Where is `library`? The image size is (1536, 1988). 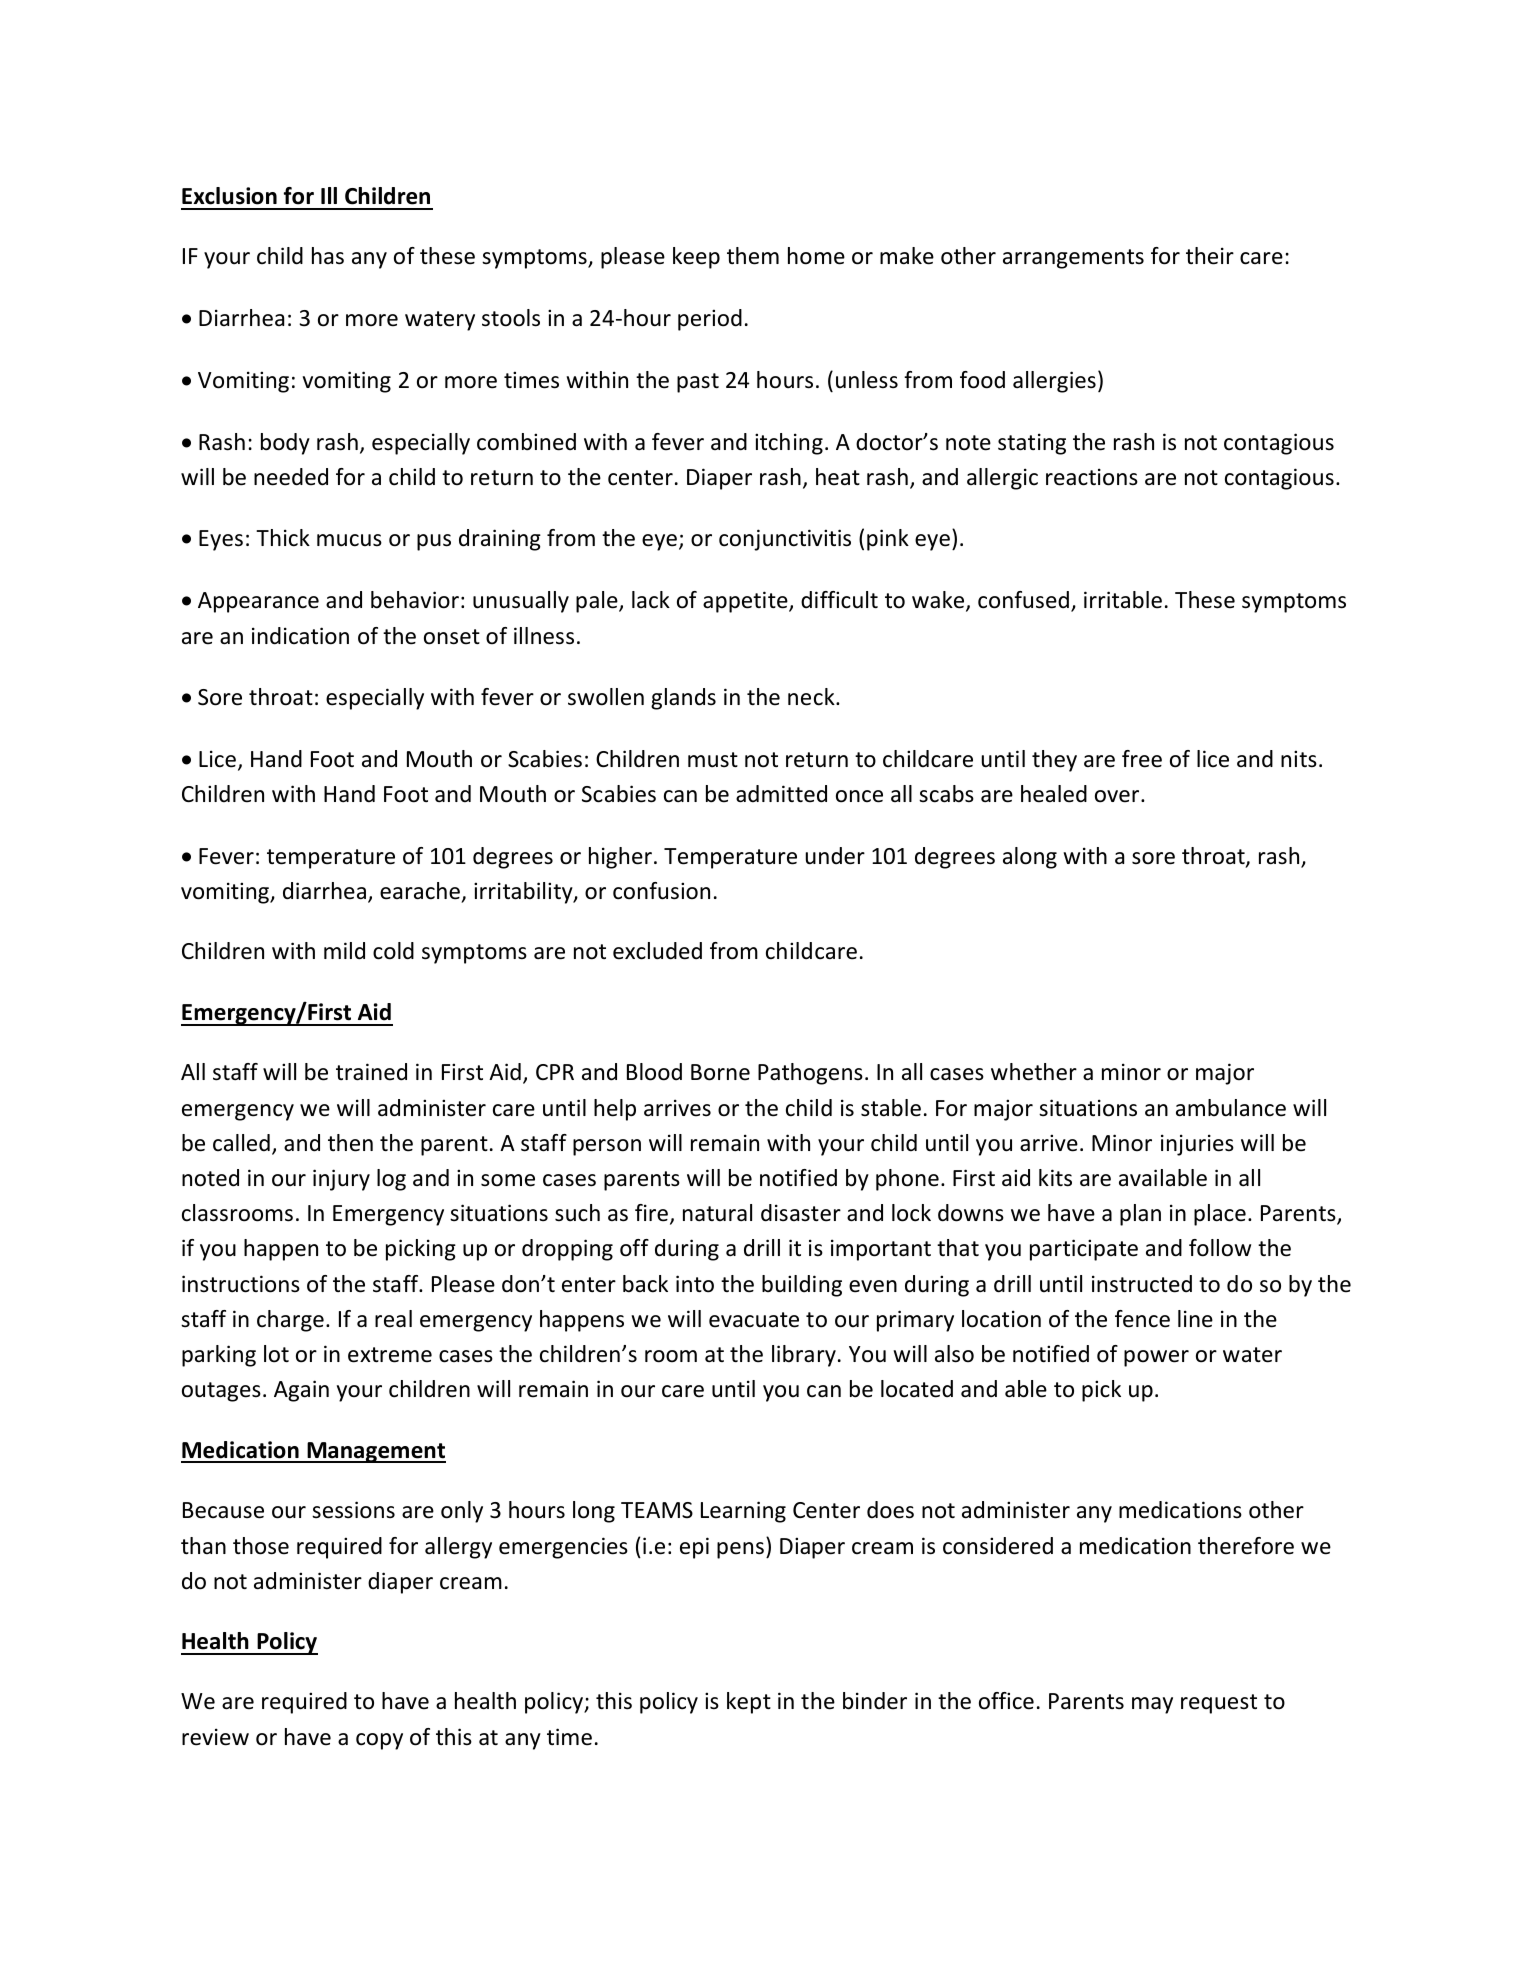 library is located at coordinates (804, 1356).
